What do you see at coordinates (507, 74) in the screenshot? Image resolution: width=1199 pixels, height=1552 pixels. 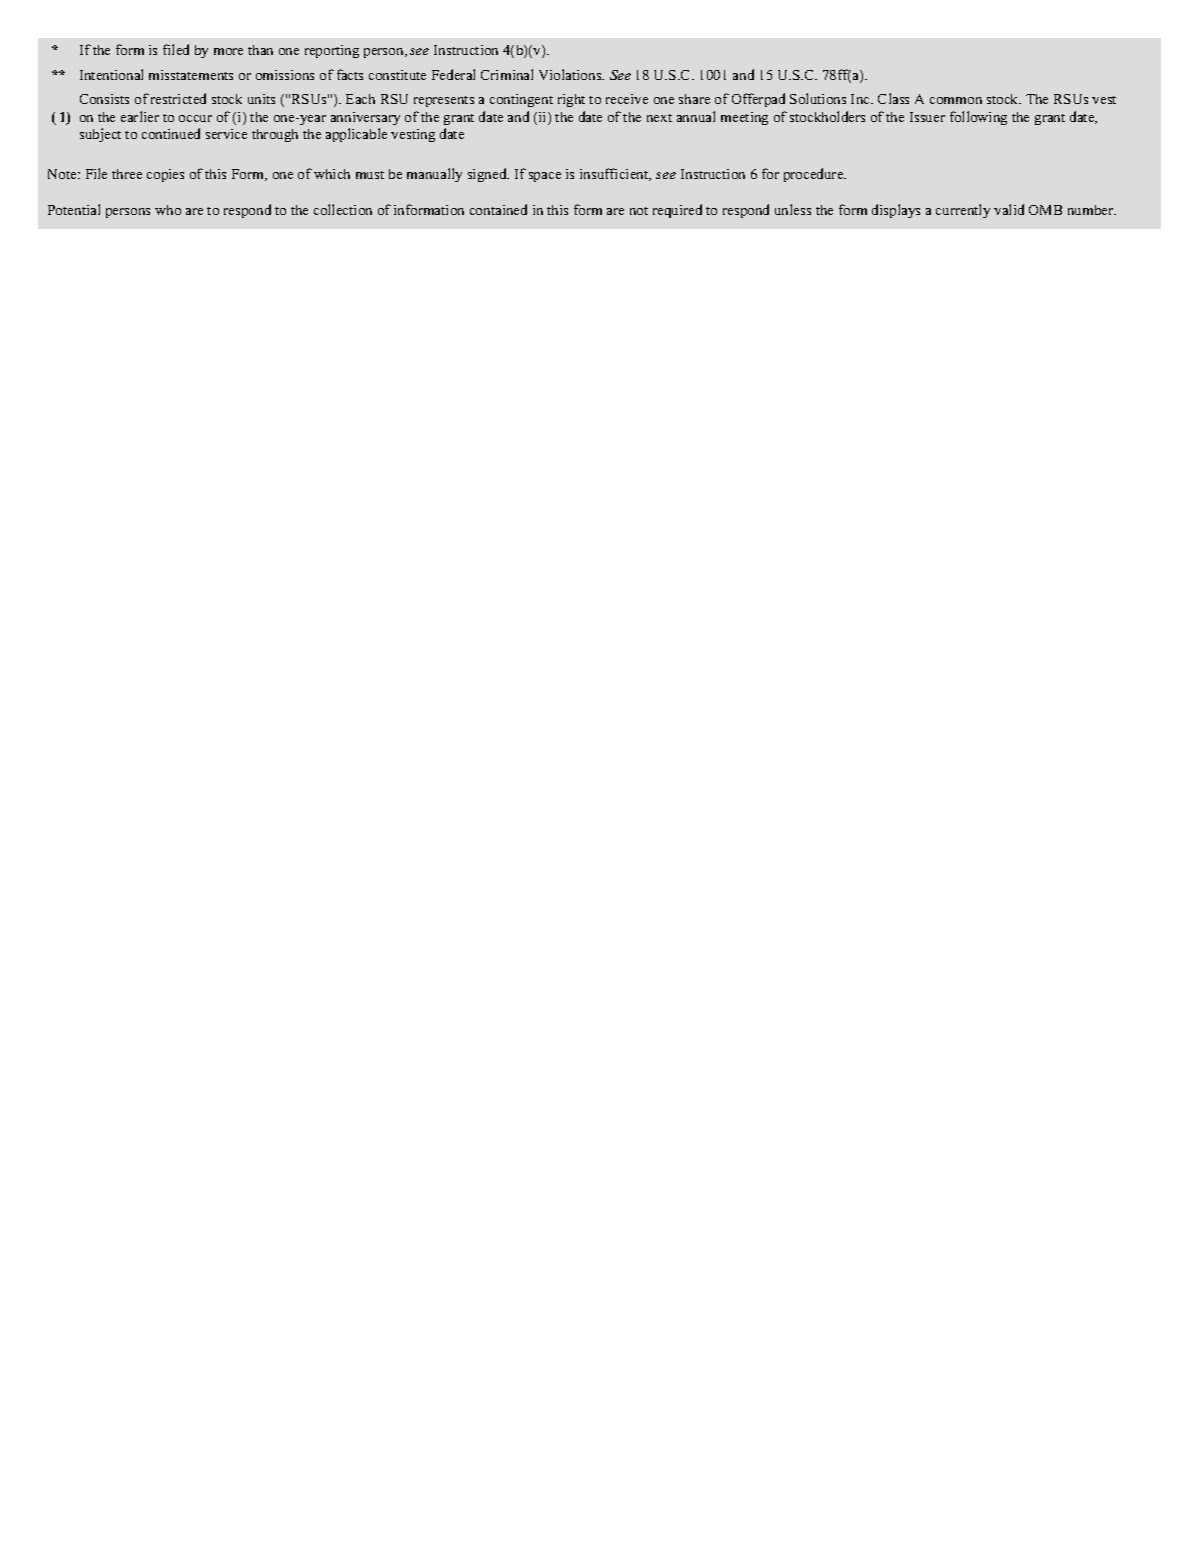 I see `Criminal` at bounding box center [507, 74].
